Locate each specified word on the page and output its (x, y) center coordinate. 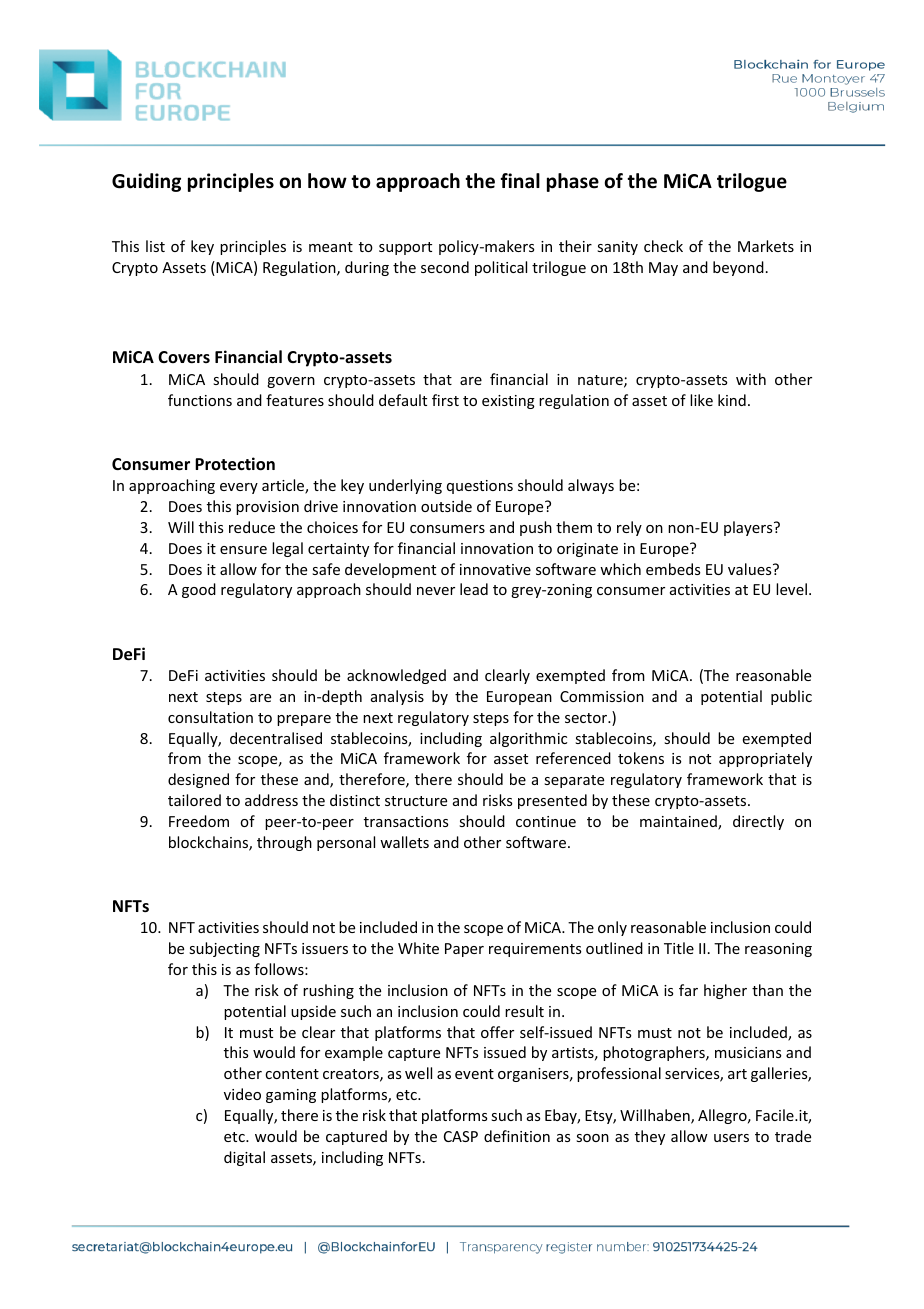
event (474, 1074)
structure (416, 801)
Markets (766, 246)
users (731, 1138)
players (749, 528)
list (155, 246)
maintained (679, 822)
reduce (252, 527)
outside (446, 506)
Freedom (199, 821)
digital (244, 1158)
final (520, 181)
